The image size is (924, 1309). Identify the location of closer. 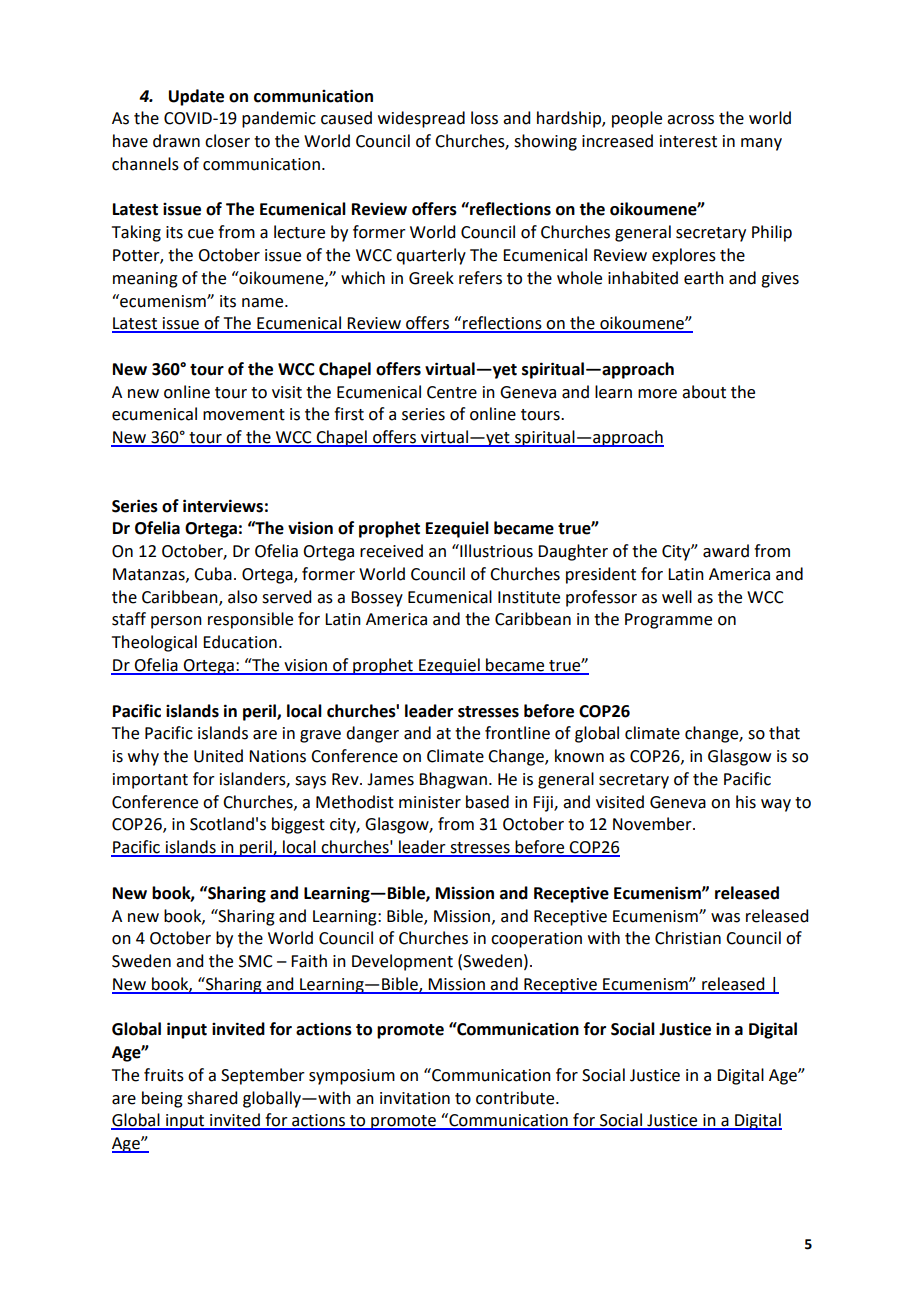
(227, 141).
